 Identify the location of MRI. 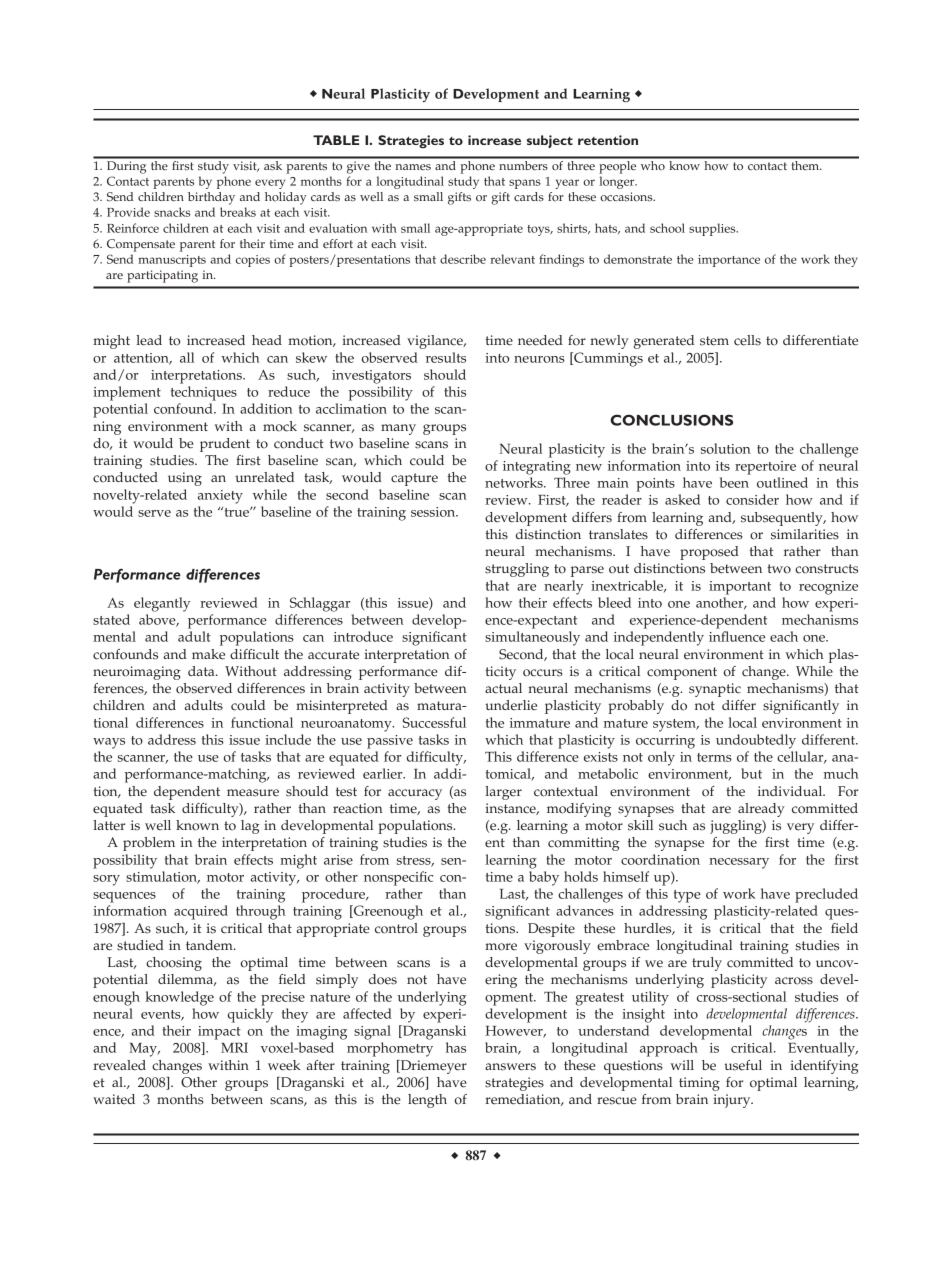
(234, 1048).
